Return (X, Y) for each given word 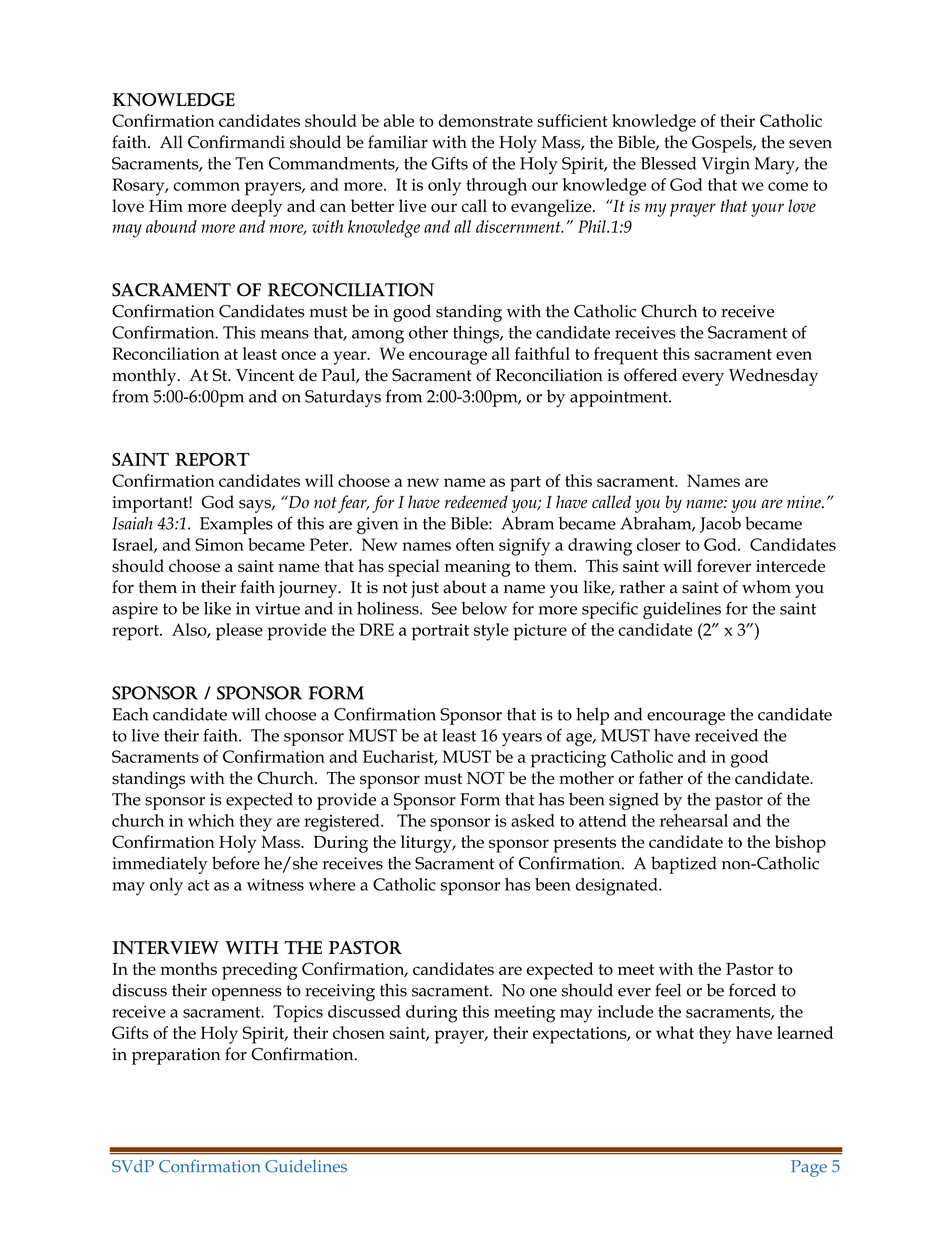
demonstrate (486, 120)
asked (533, 820)
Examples (236, 525)
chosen (359, 1032)
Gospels (723, 144)
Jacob (720, 525)
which (211, 820)
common (206, 186)
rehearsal (694, 820)
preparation (176, 1056)
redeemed (476, 502)
